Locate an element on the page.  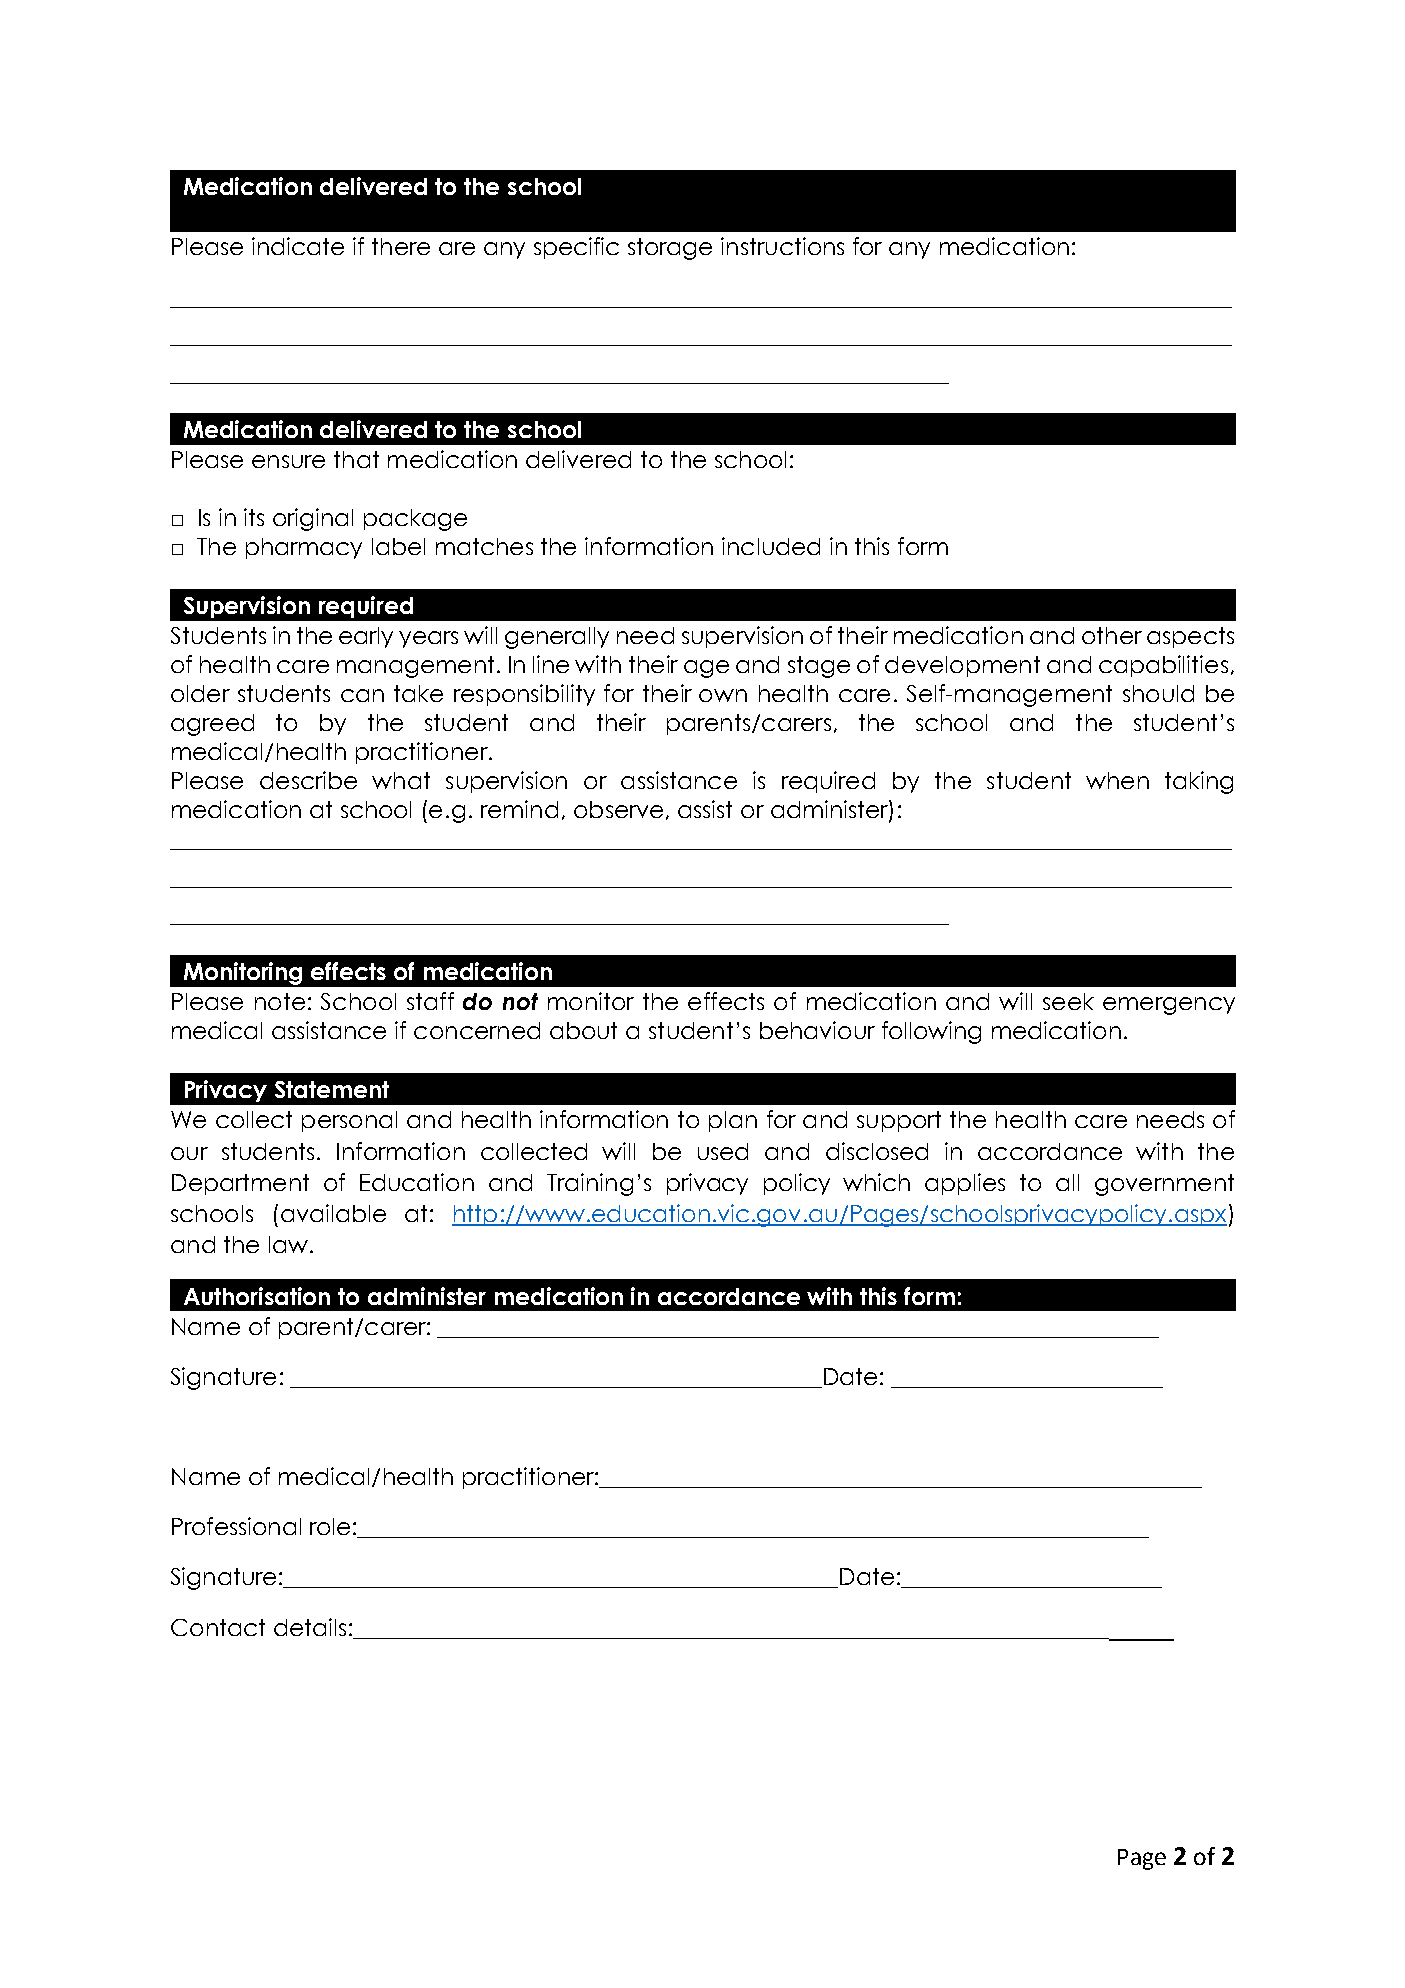
plan is located at coordinates (733, 1121).
